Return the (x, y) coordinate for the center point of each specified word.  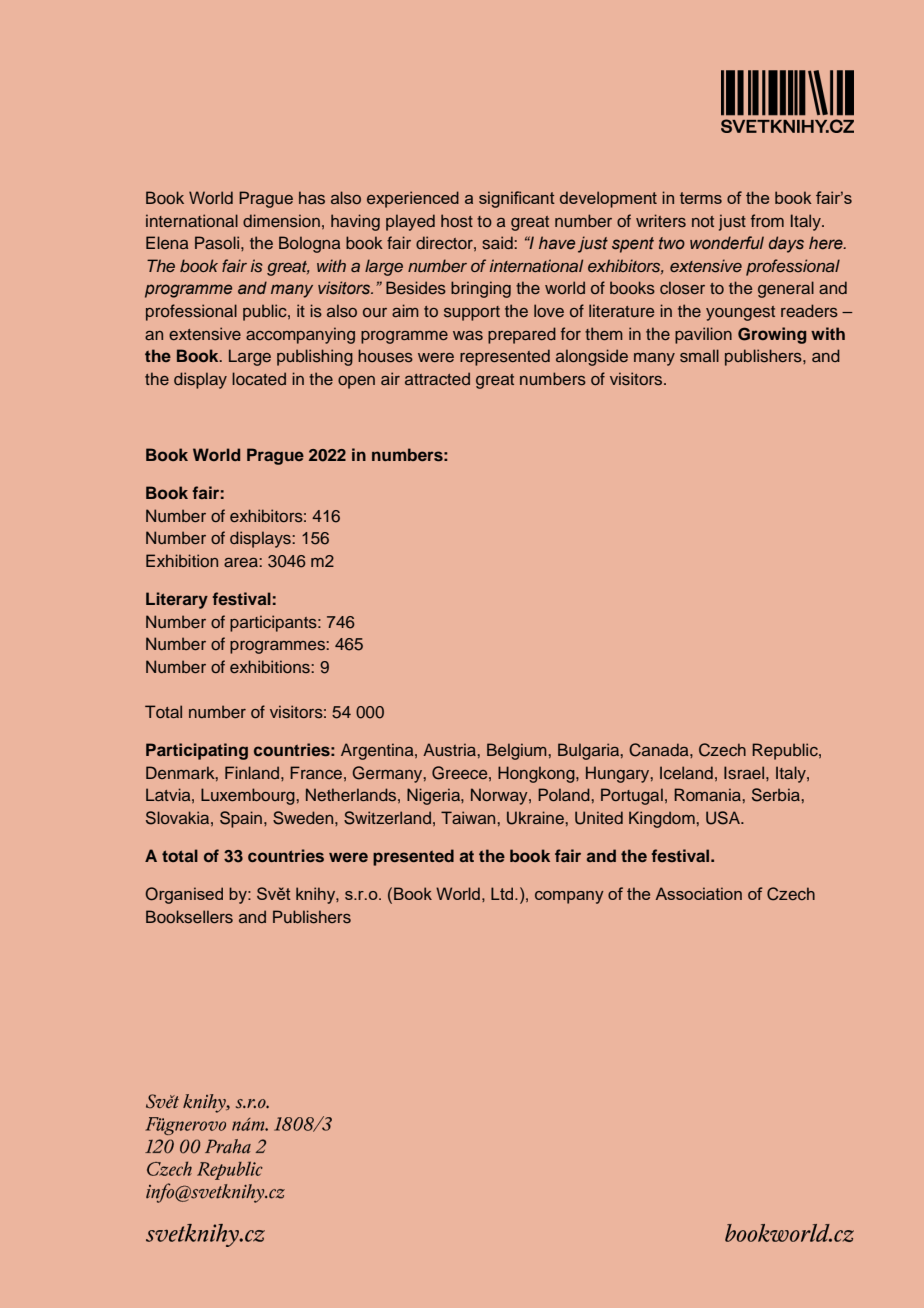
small (699, 355)
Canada (660, 750)
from (767, 220)
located (259, 378)
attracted (437, 378)
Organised (184, 895)
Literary (177, 600)
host (457, 220)
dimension (281, 220)
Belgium (517, 751)
